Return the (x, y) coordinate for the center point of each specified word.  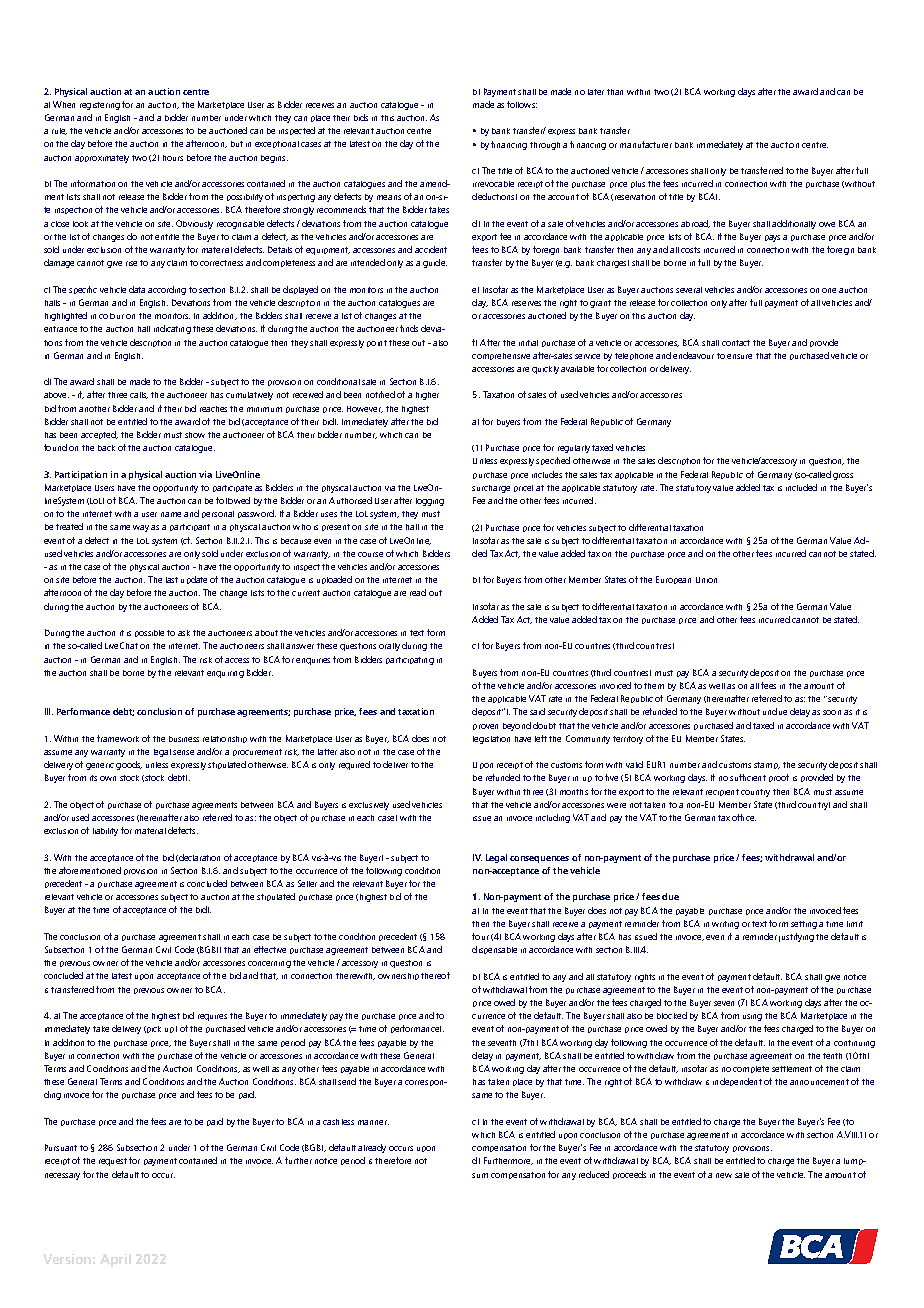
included (801, 487)
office (744, 817)
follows (522, 104)
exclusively (369, 806)
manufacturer (646, 144)
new (724, 1175)
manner (373, 1122)
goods (129, 765)
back (106, 448)
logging (430, 502)
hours (173, 158)
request (113, 1162)
